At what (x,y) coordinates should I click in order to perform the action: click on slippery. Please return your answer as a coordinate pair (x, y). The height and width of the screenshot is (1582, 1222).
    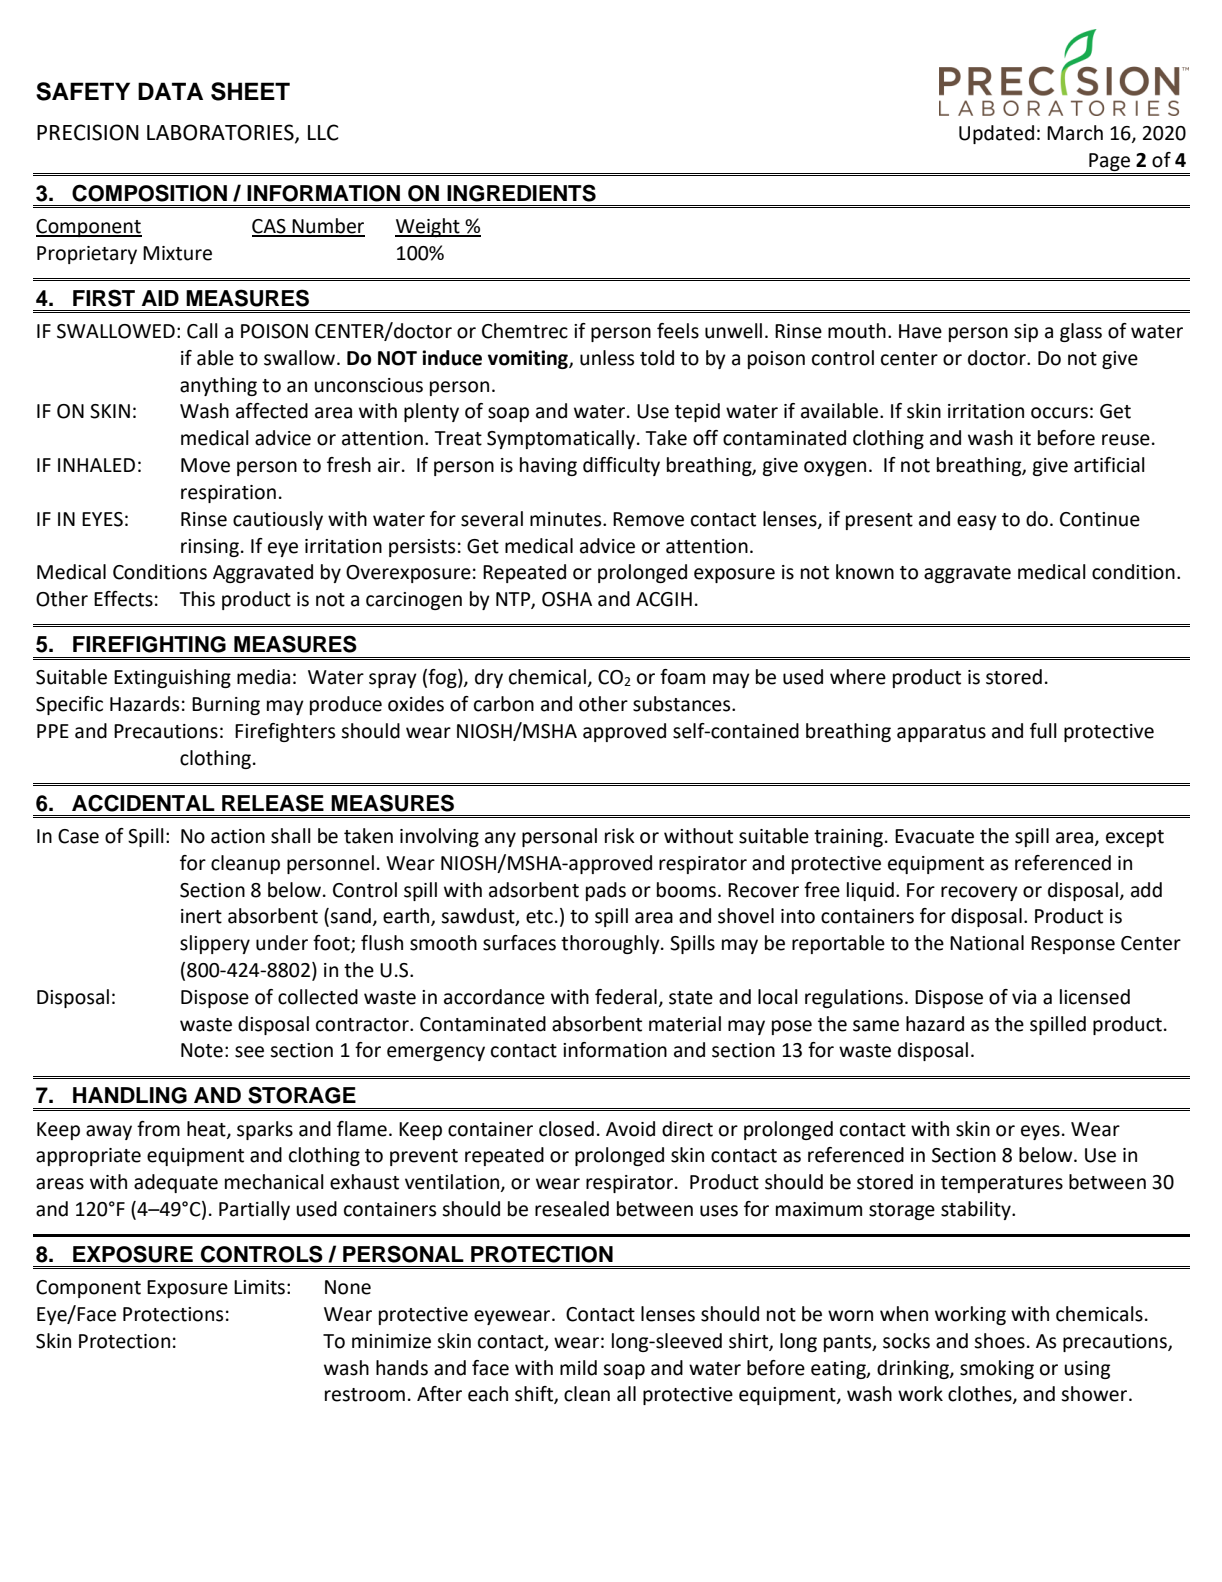
    Looking at the image, I should click on (215, 944).
